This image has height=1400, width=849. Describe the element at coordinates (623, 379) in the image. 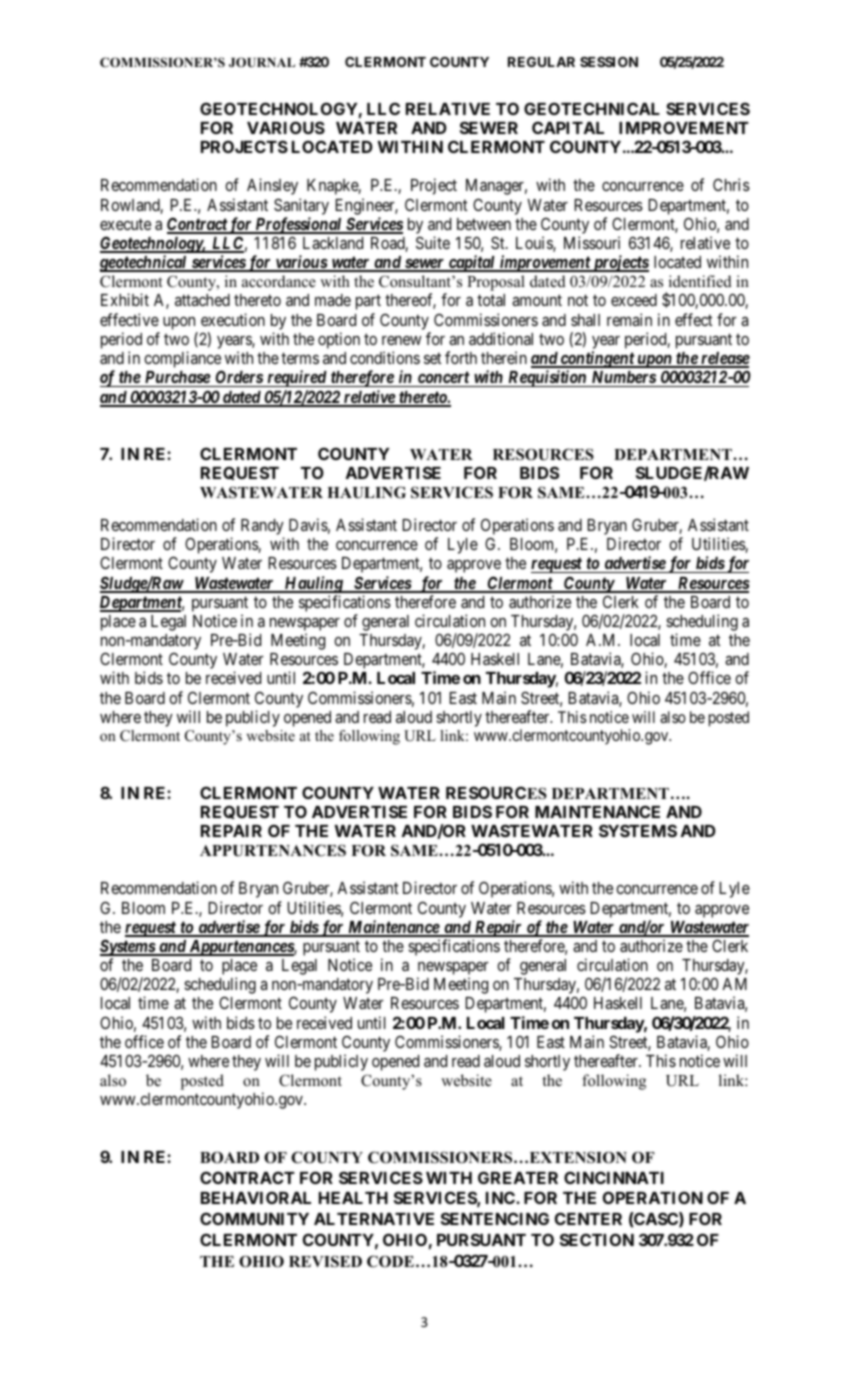

I see `Numbers` at that location.
